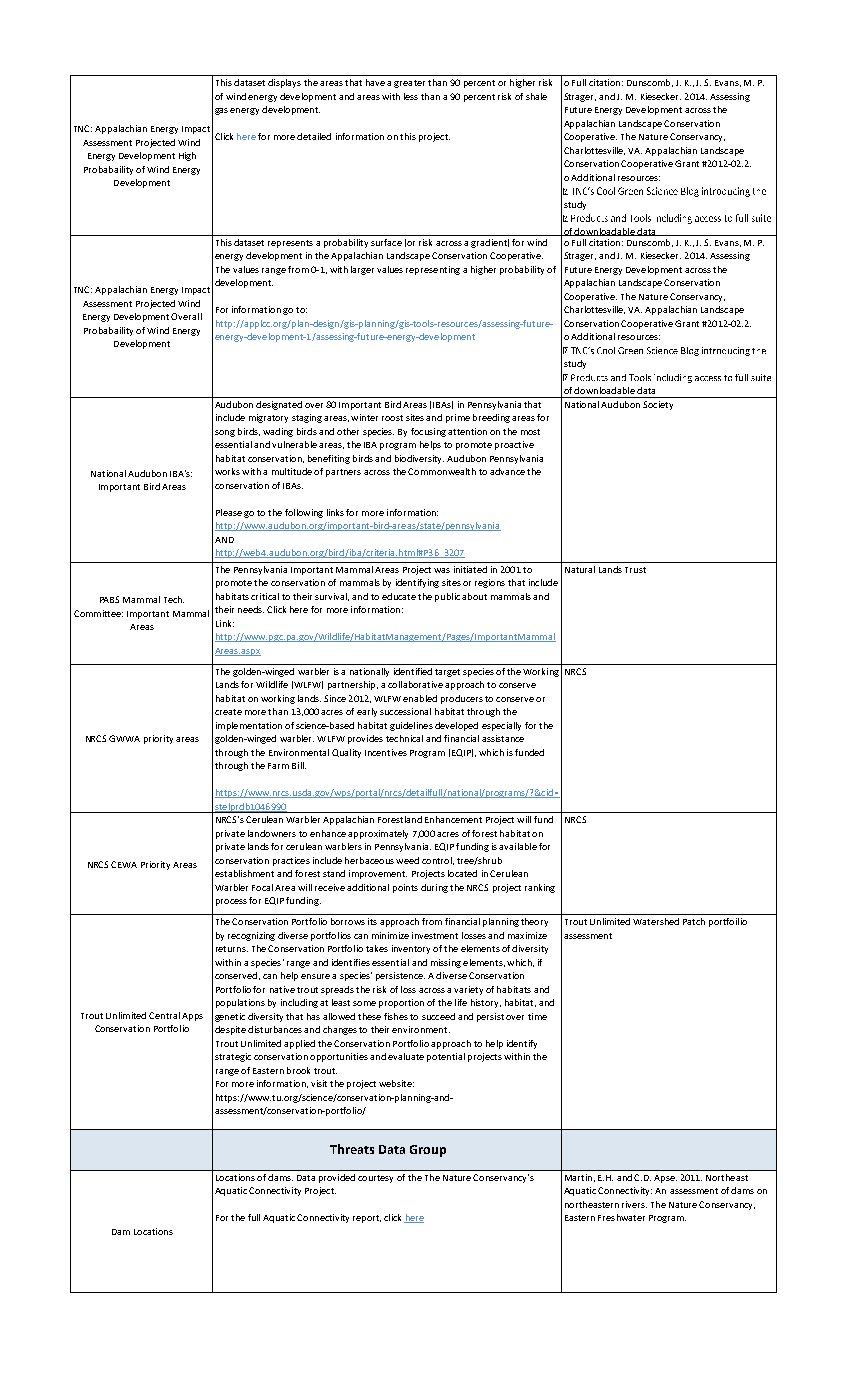  What do you see at coordinates (337, 1178) in the screenshot?
I see `provided` at bounding box center [337, 1178].
